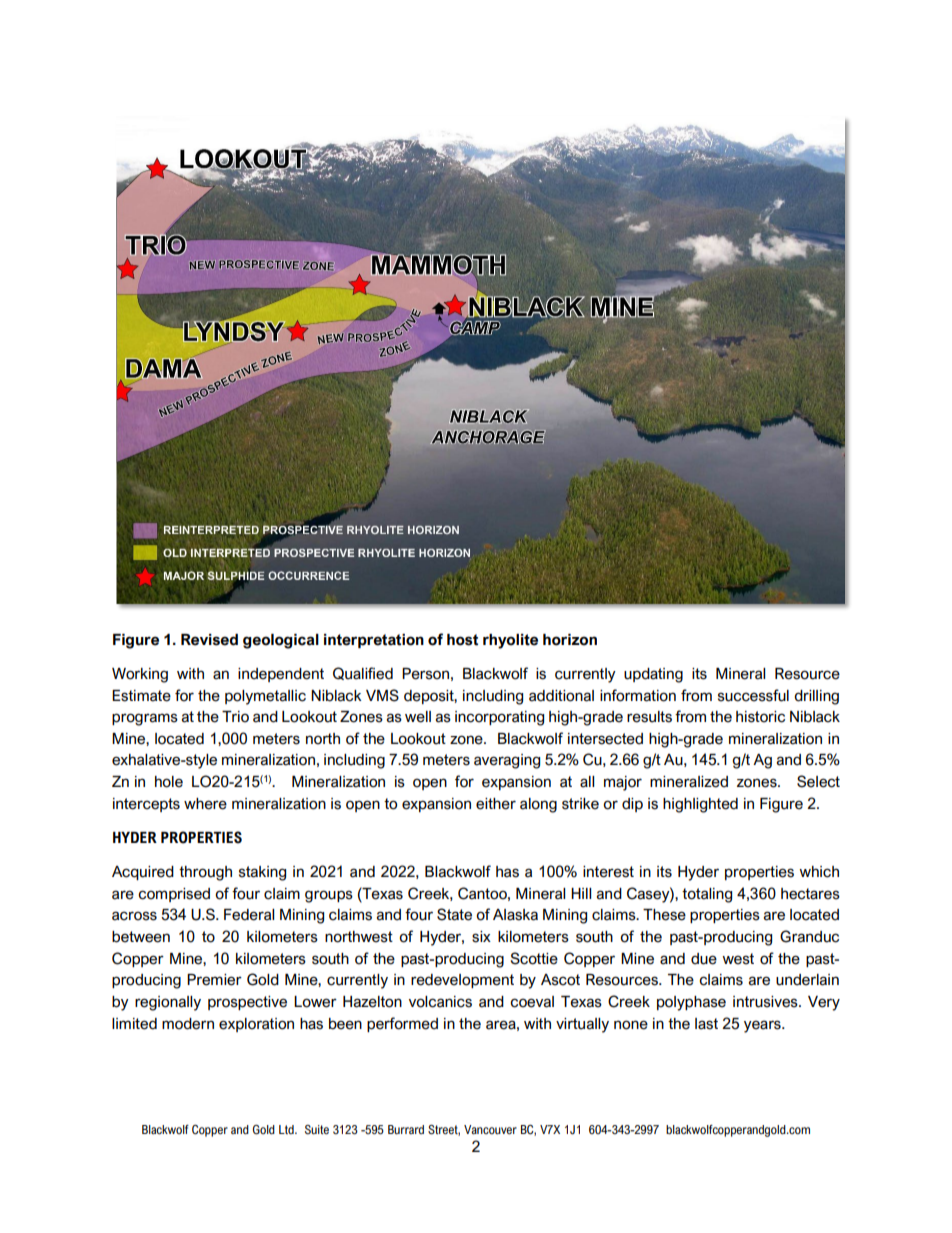 The width and height of the page is (952, 1233). What do you see at coordinates (454, 914) in the page?
I see `State` at bounding box center [454, 914].
